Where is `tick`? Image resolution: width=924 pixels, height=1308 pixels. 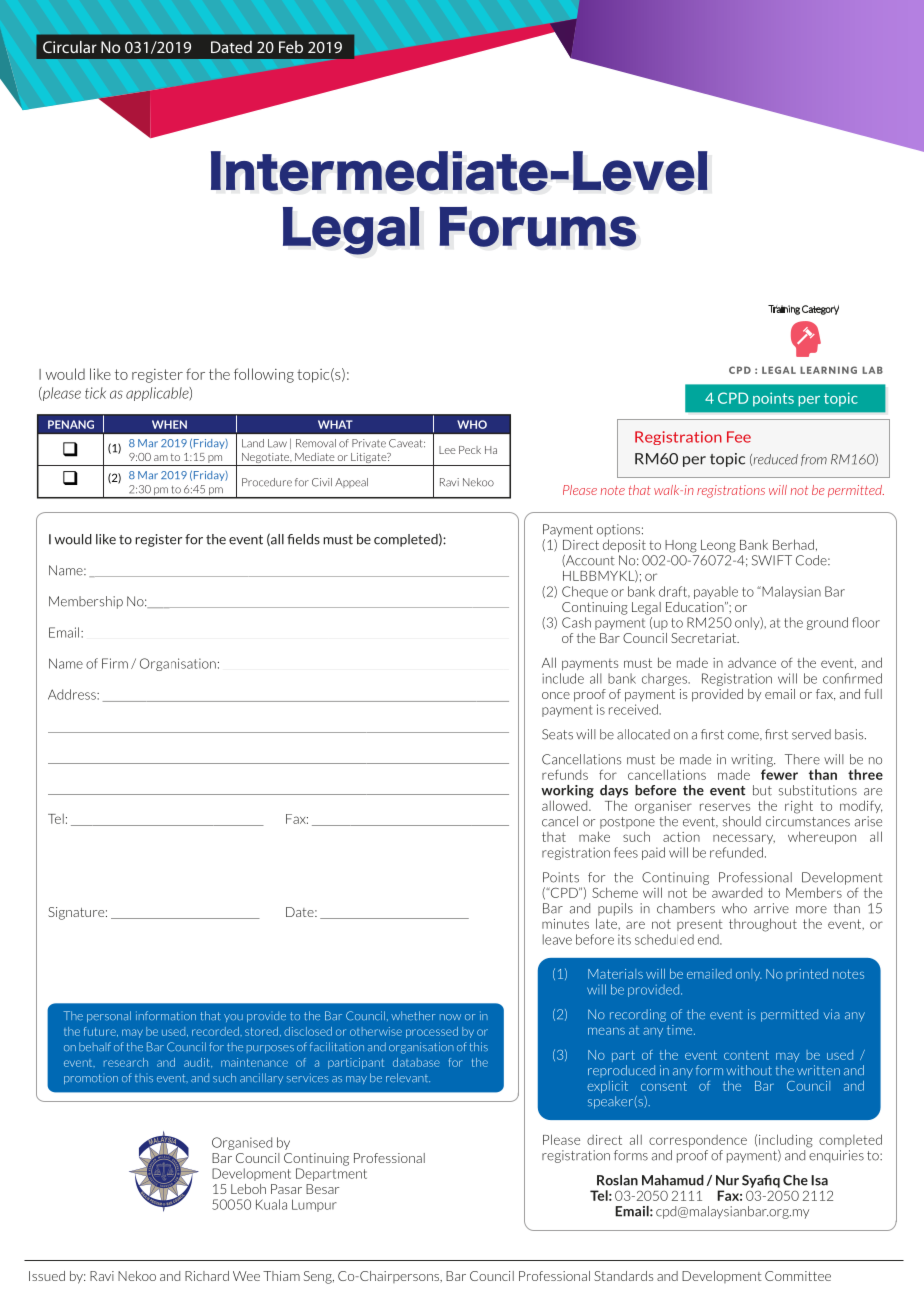 tick is located at coordinates (95, 393).
